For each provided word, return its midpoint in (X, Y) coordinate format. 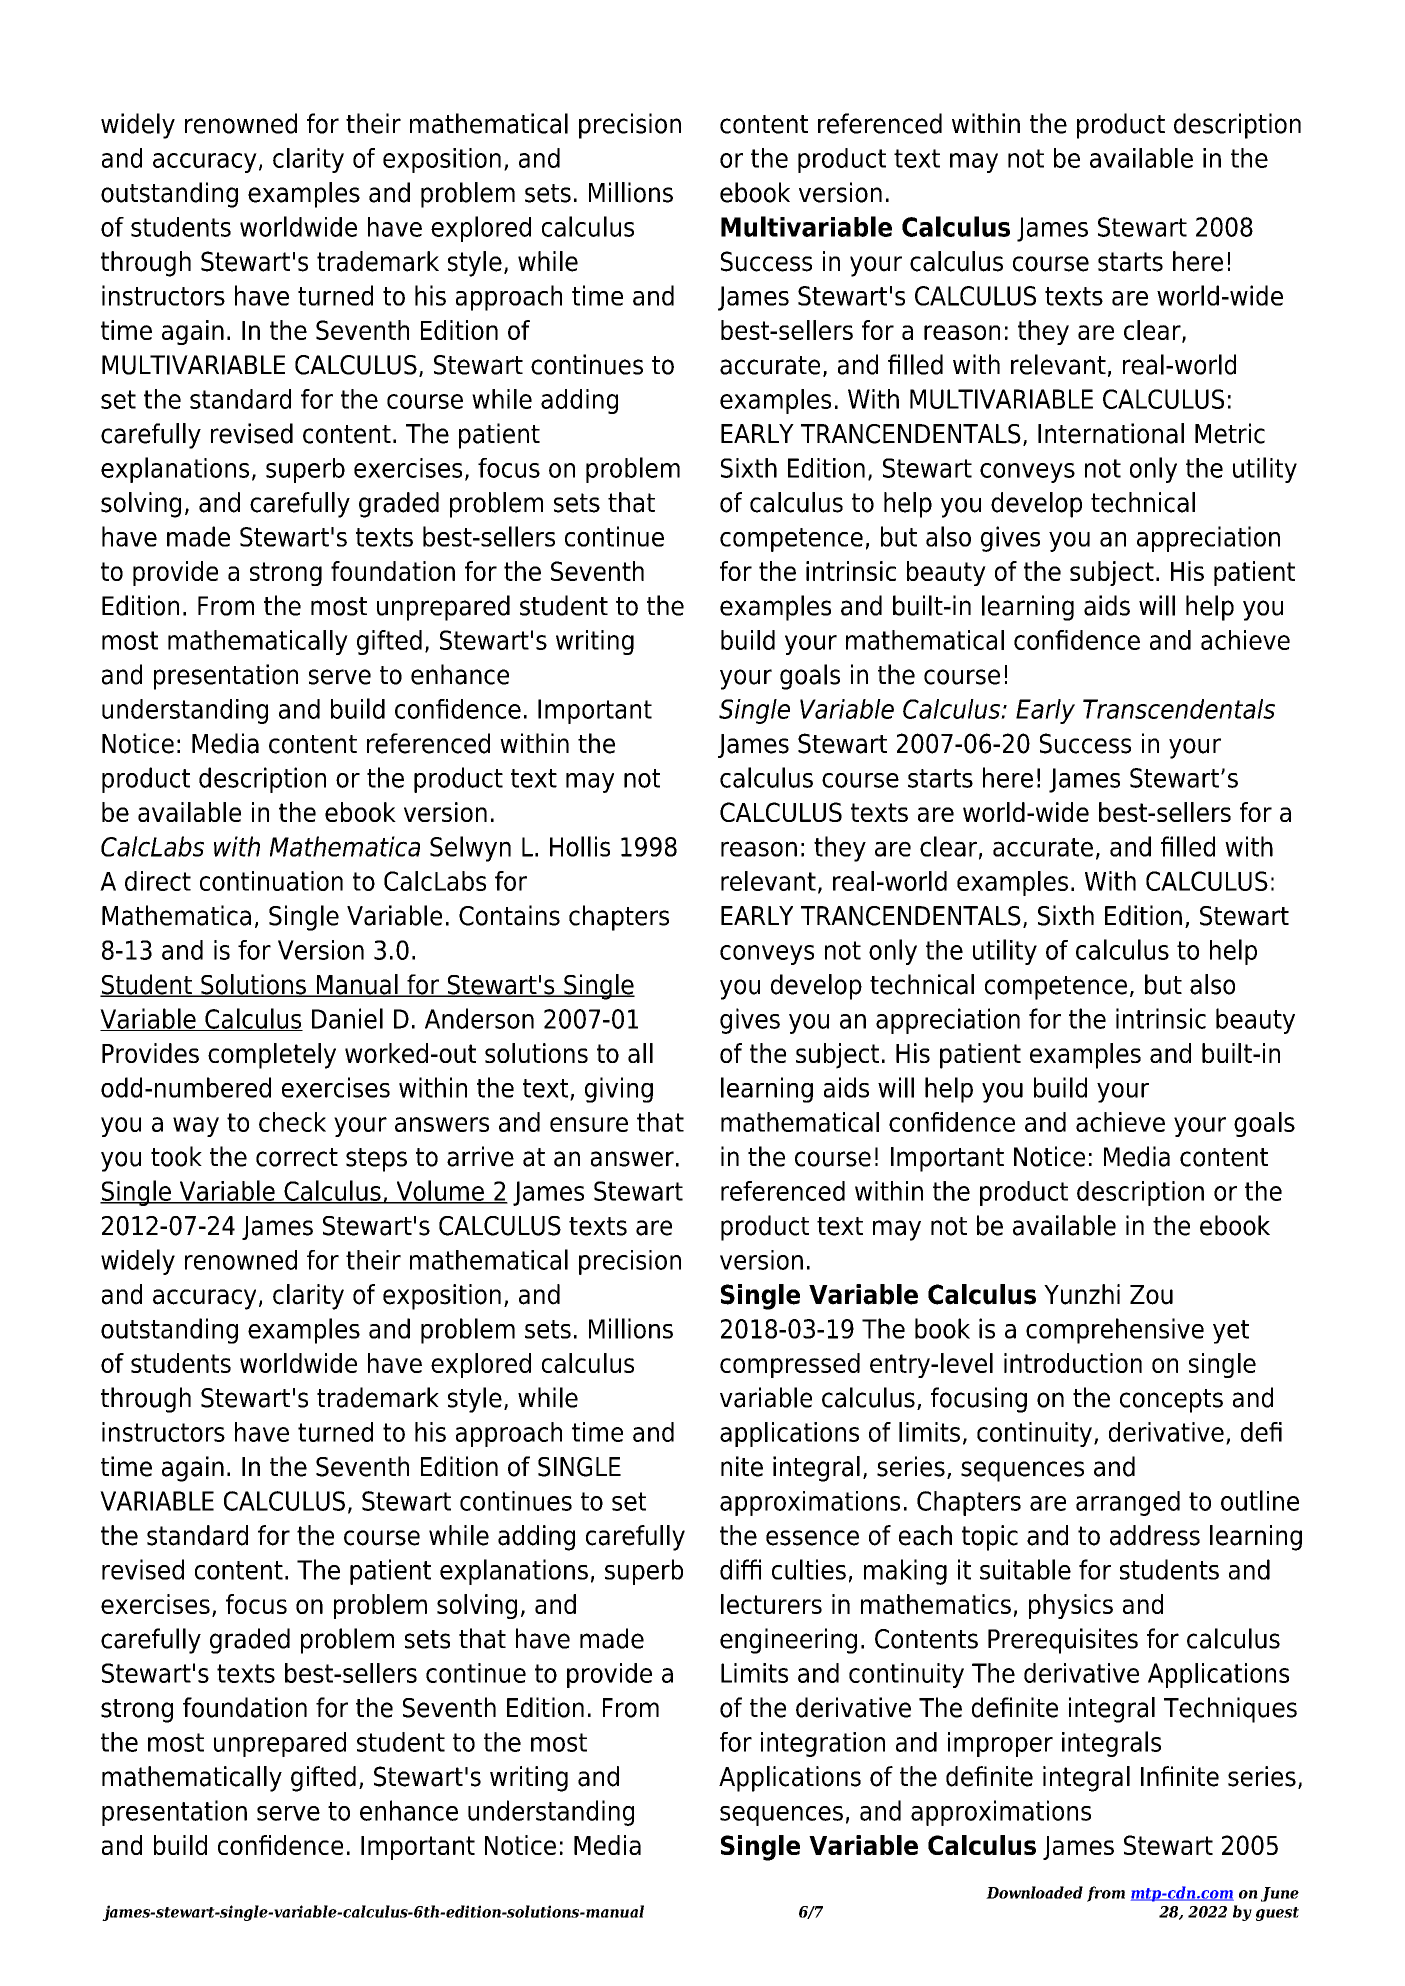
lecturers (771, 1604)
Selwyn (470, 849)
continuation (271, 881)
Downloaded (1034, 1892)
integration (823, 1744)
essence (812, 1538)
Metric (1230, 433)
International (1111, 433)
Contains (509, 915)
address (1155, 1535)
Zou (1151, 1295)
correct (297, 1157)
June (1280, 1894)
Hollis (580, 846)
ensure (589, 1124)
